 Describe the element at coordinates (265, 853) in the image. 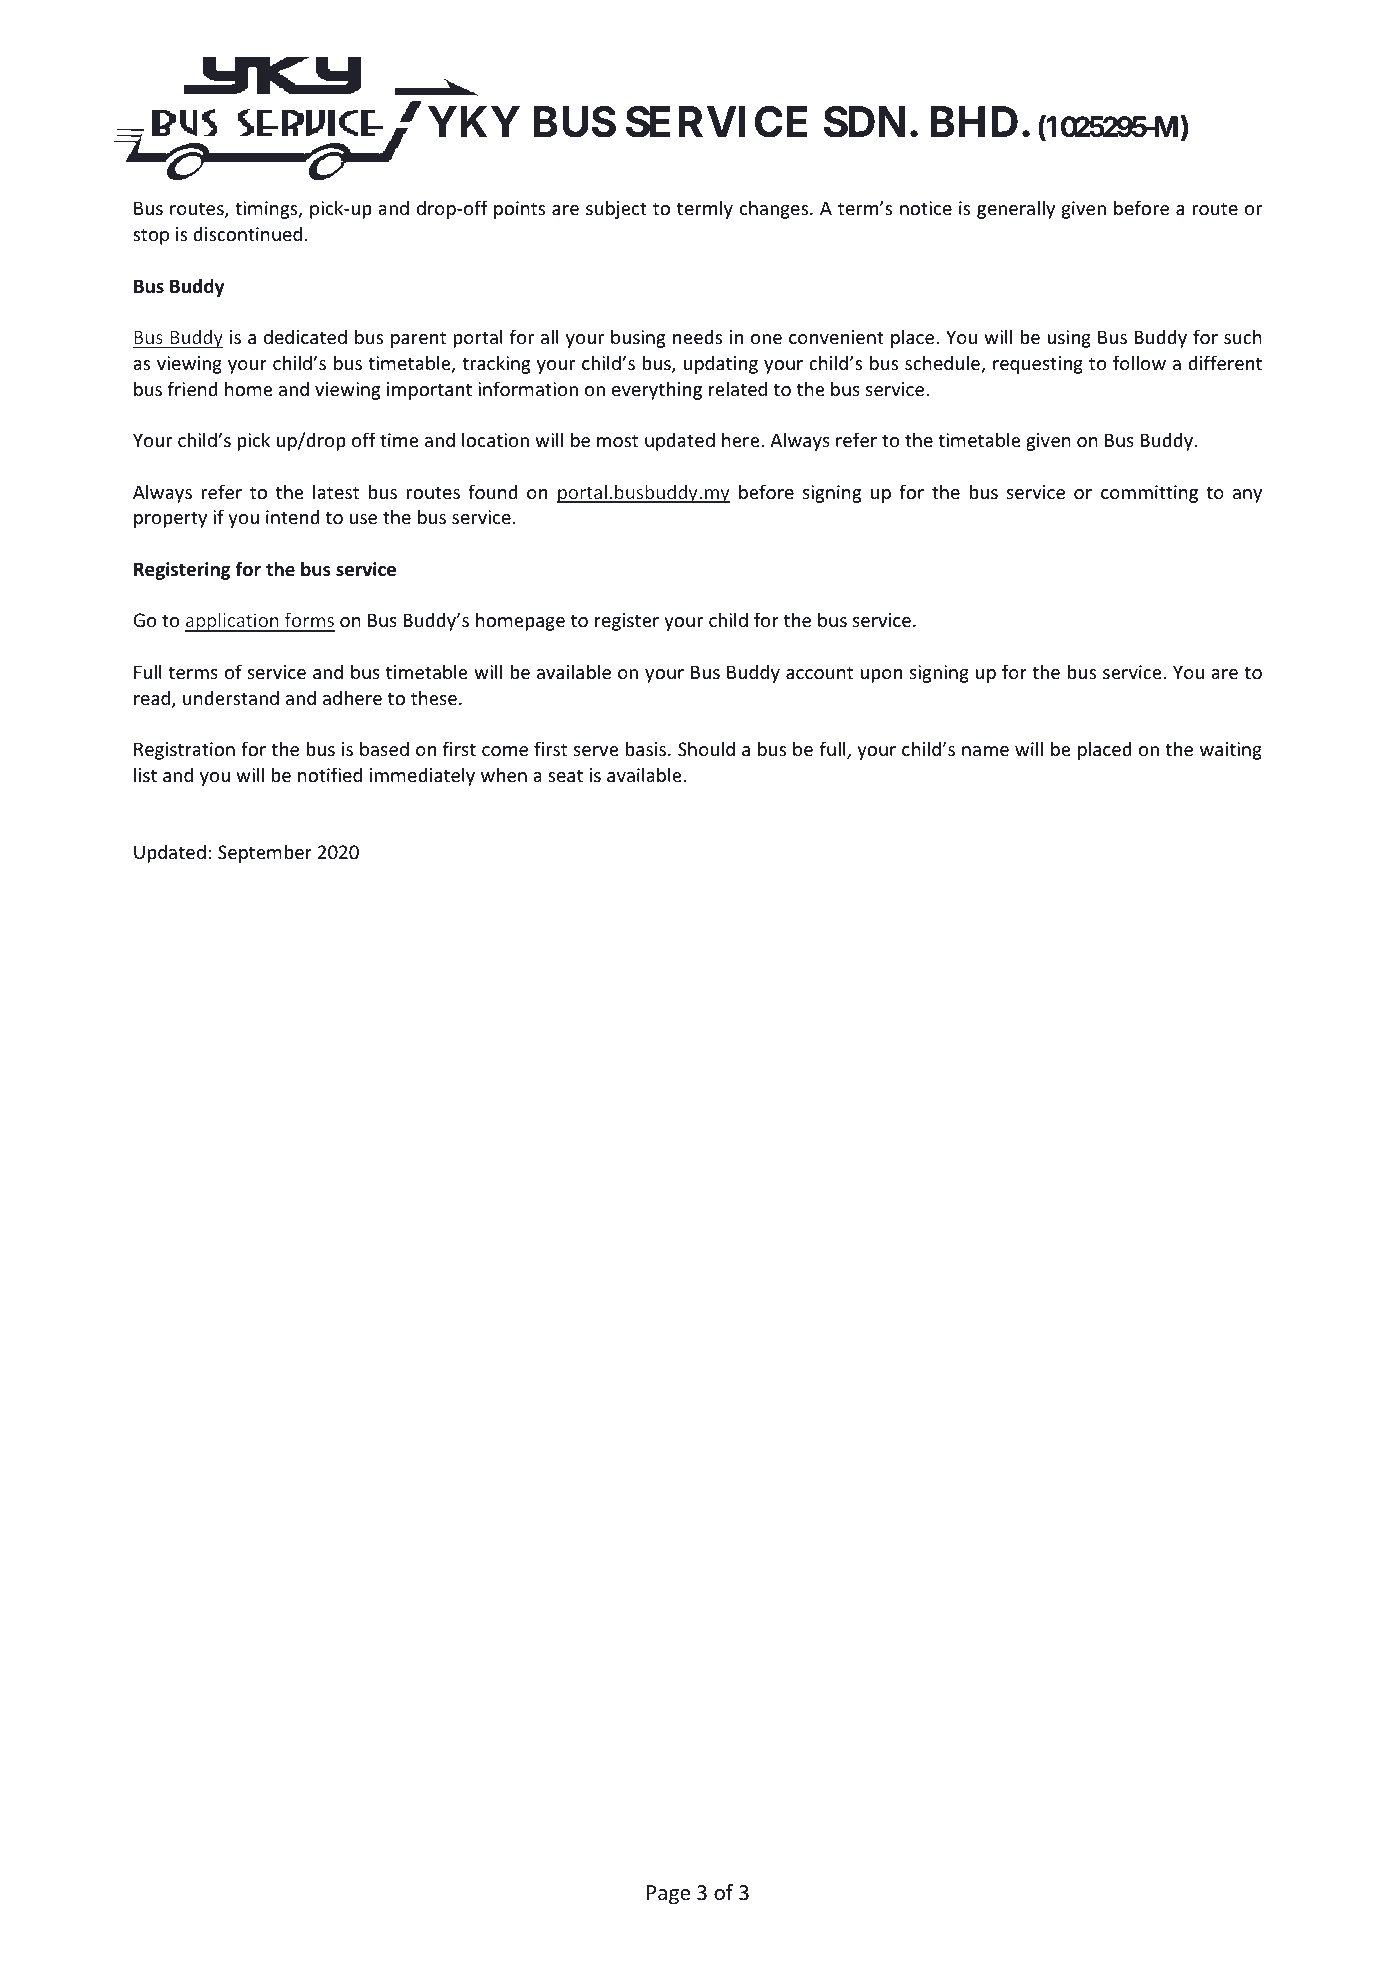

I see `September` at that location.
